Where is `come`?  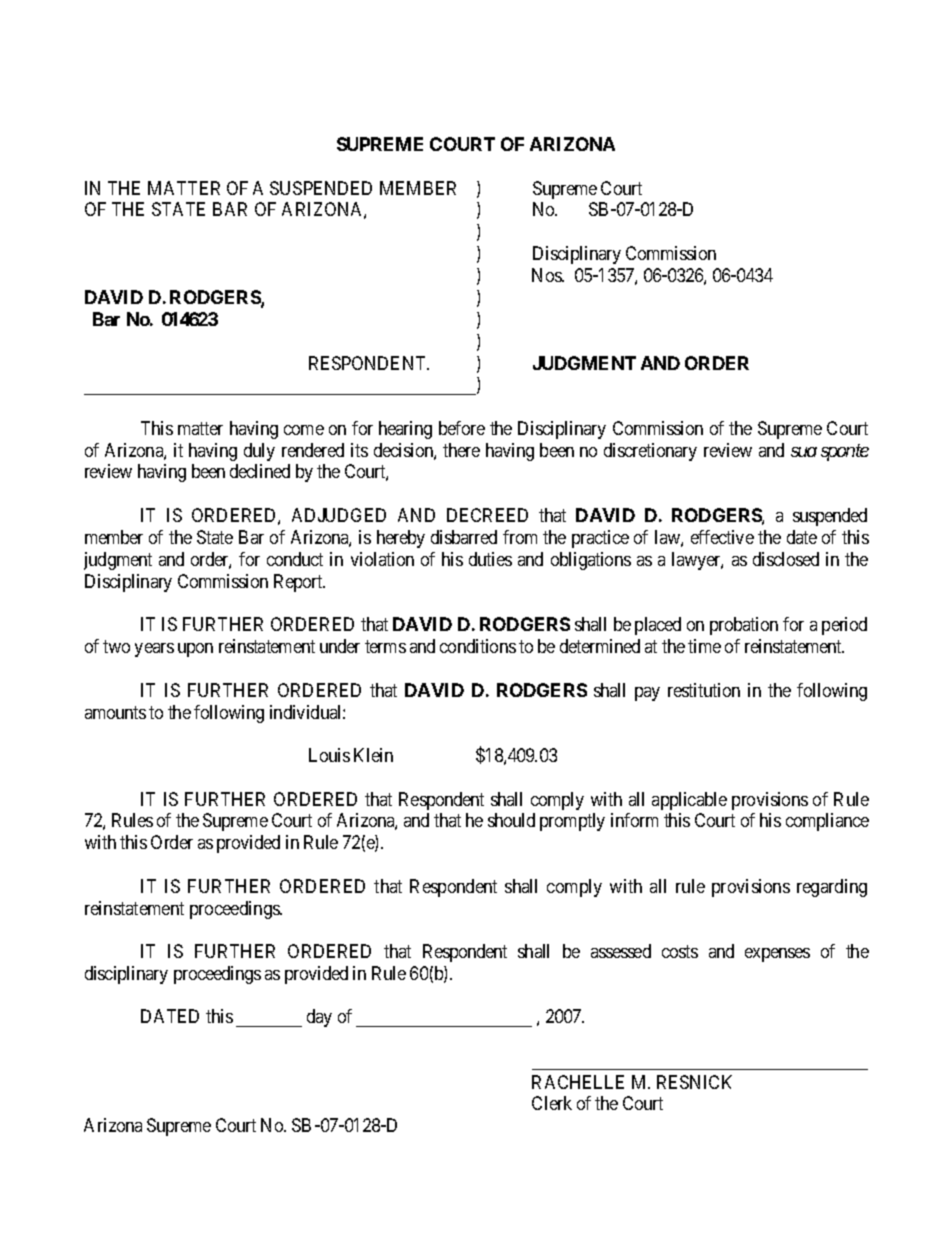
come is located at coordinates (304, 430).
